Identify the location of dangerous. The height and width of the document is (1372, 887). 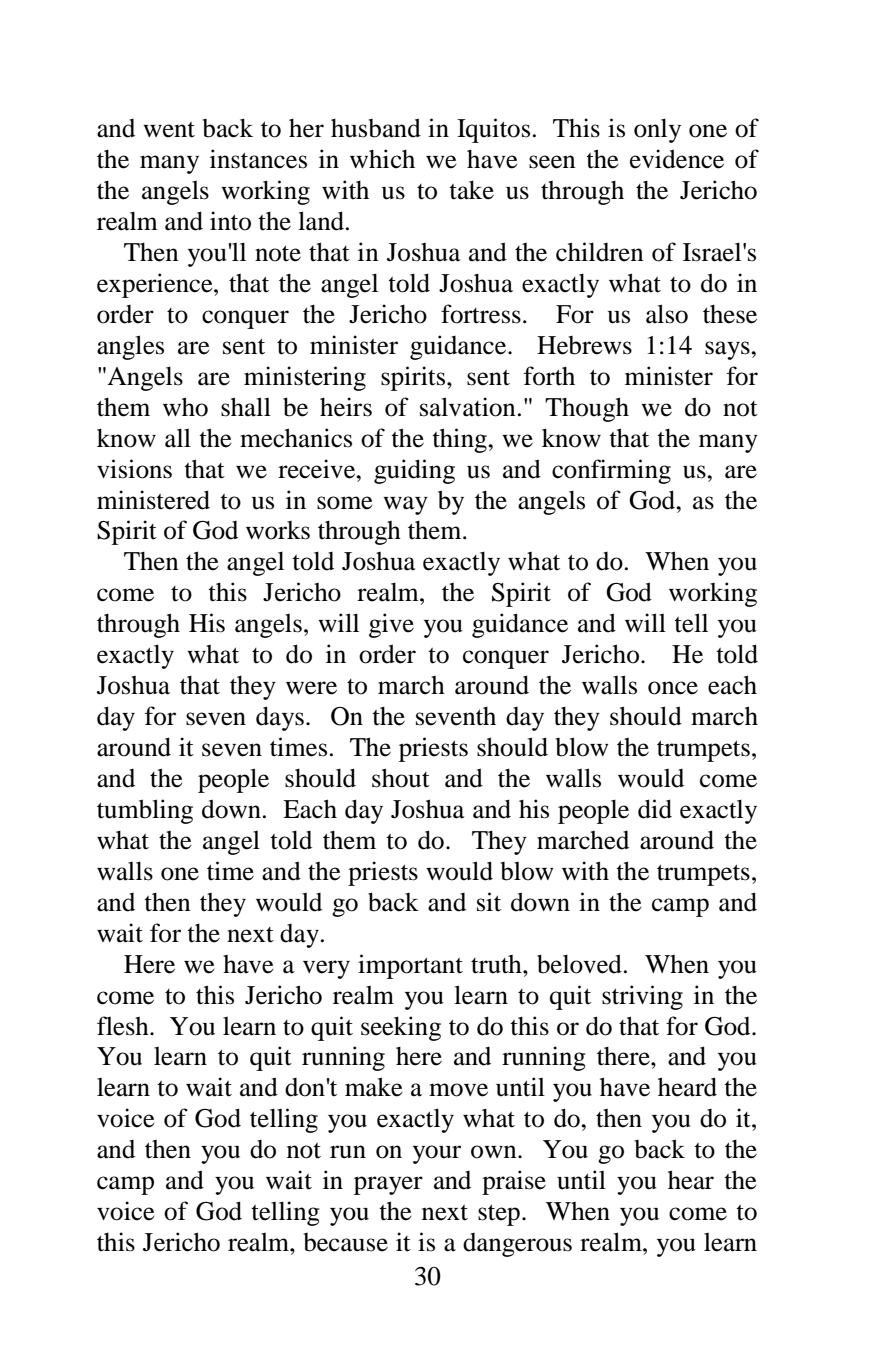
(517, 1245).
